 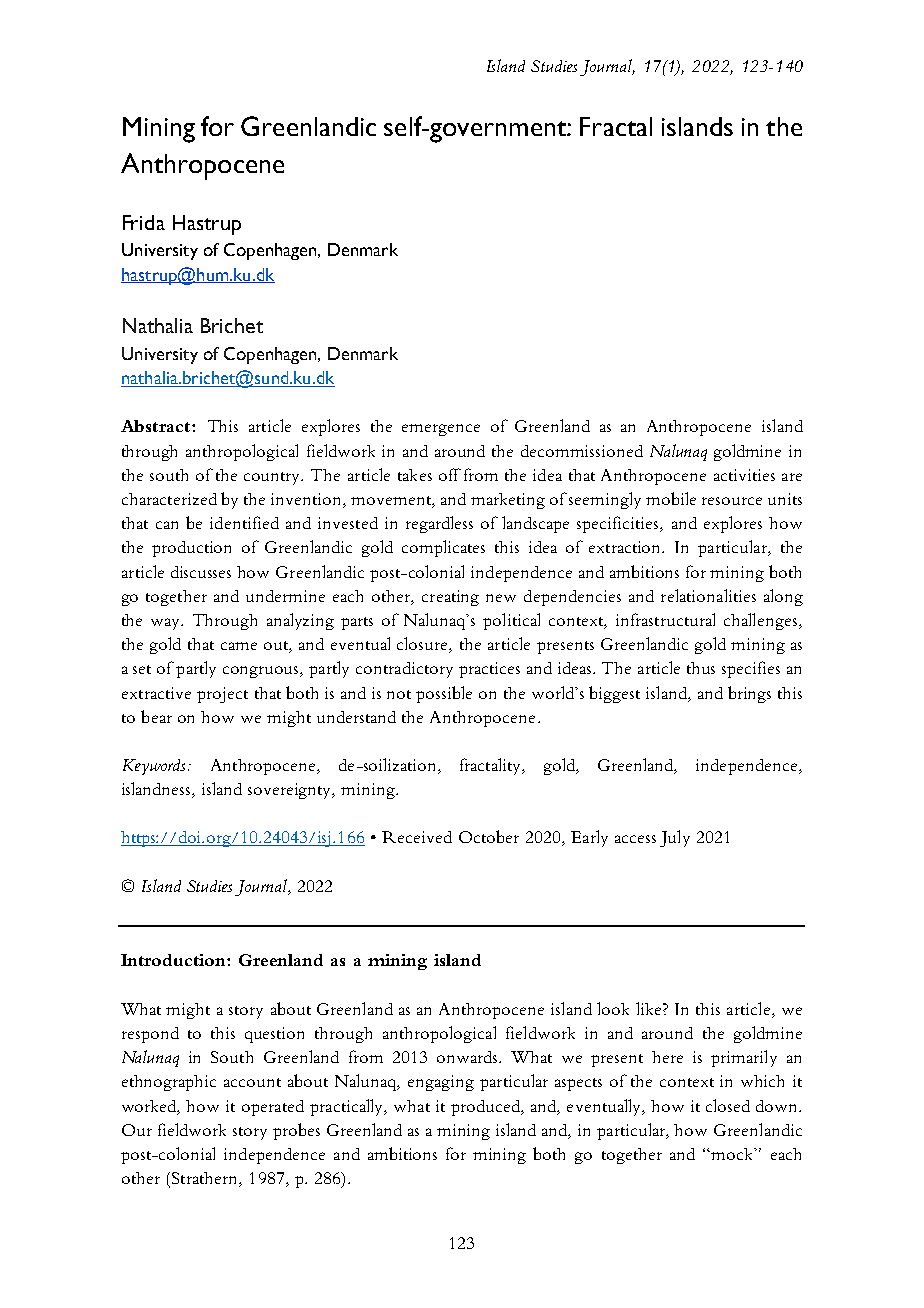 I want to click on operated, so click(x=273, y=1108).
